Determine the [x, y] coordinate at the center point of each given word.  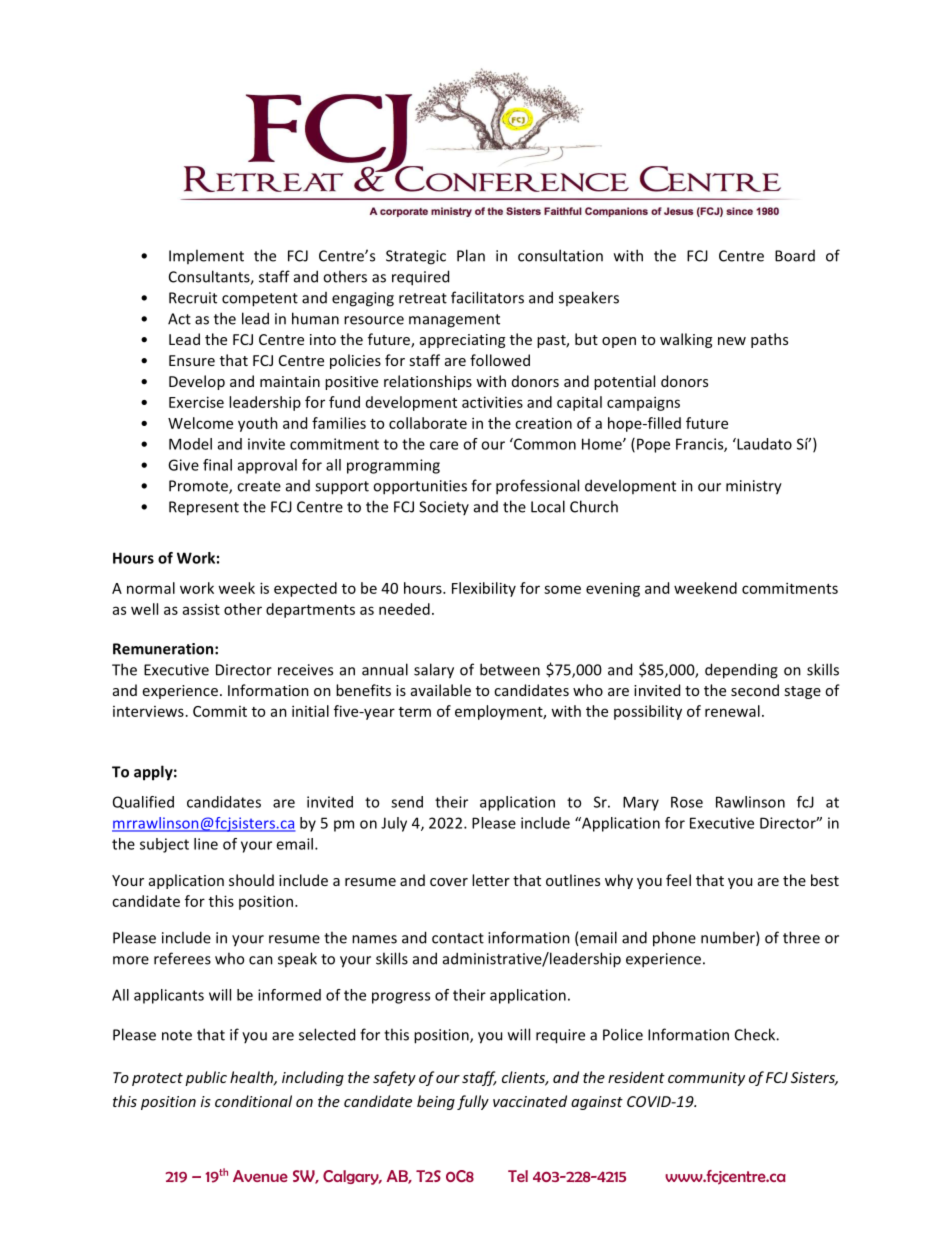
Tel [518, 1176]
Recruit [193, 298]
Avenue [260, 1176]
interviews [148, 711]
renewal [732, 711]
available [441, 690]
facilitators [487, 297]
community [706, 1079]
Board [795, 256]
